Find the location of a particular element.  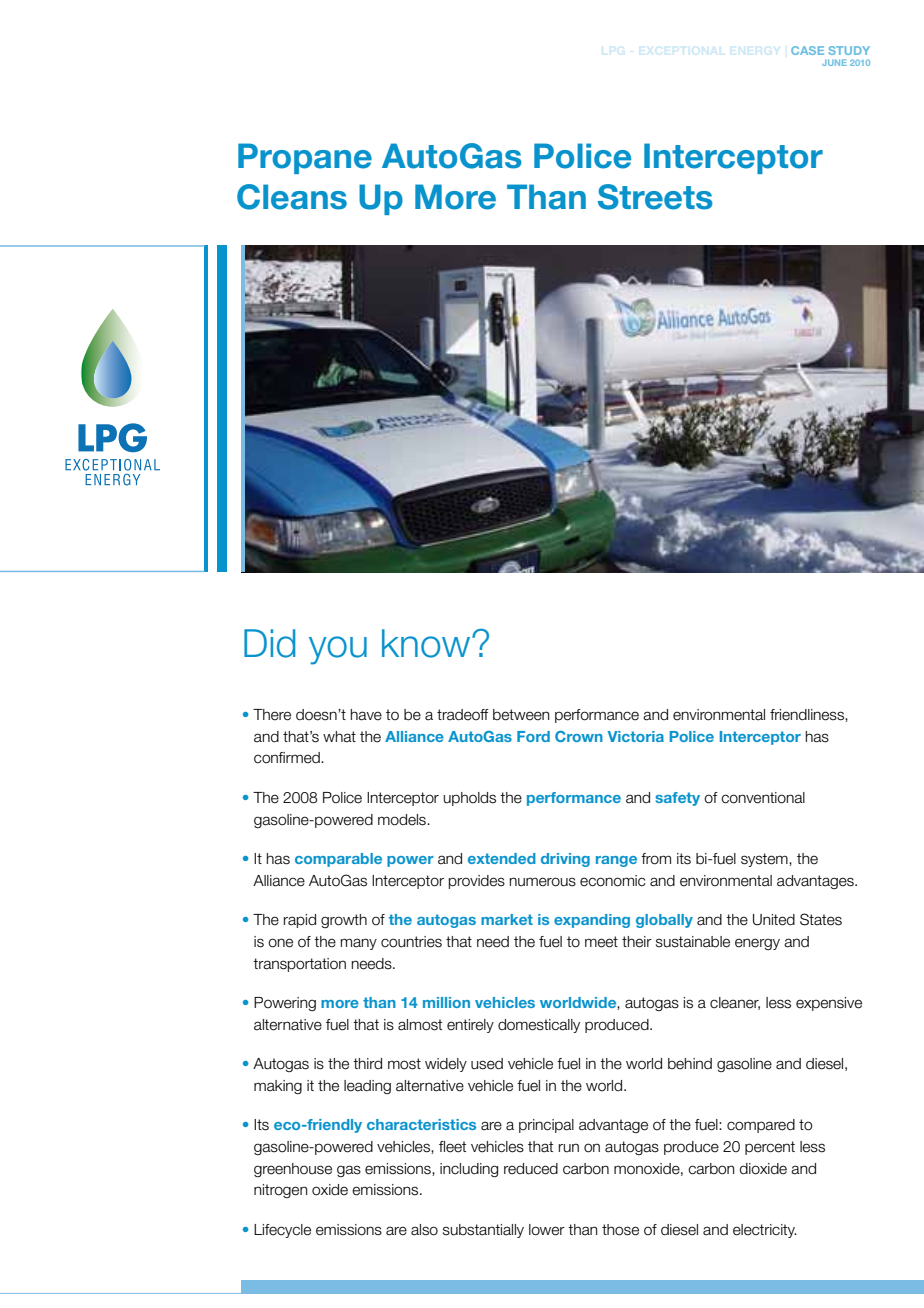

CASE is located at coordinates (807, 50).
